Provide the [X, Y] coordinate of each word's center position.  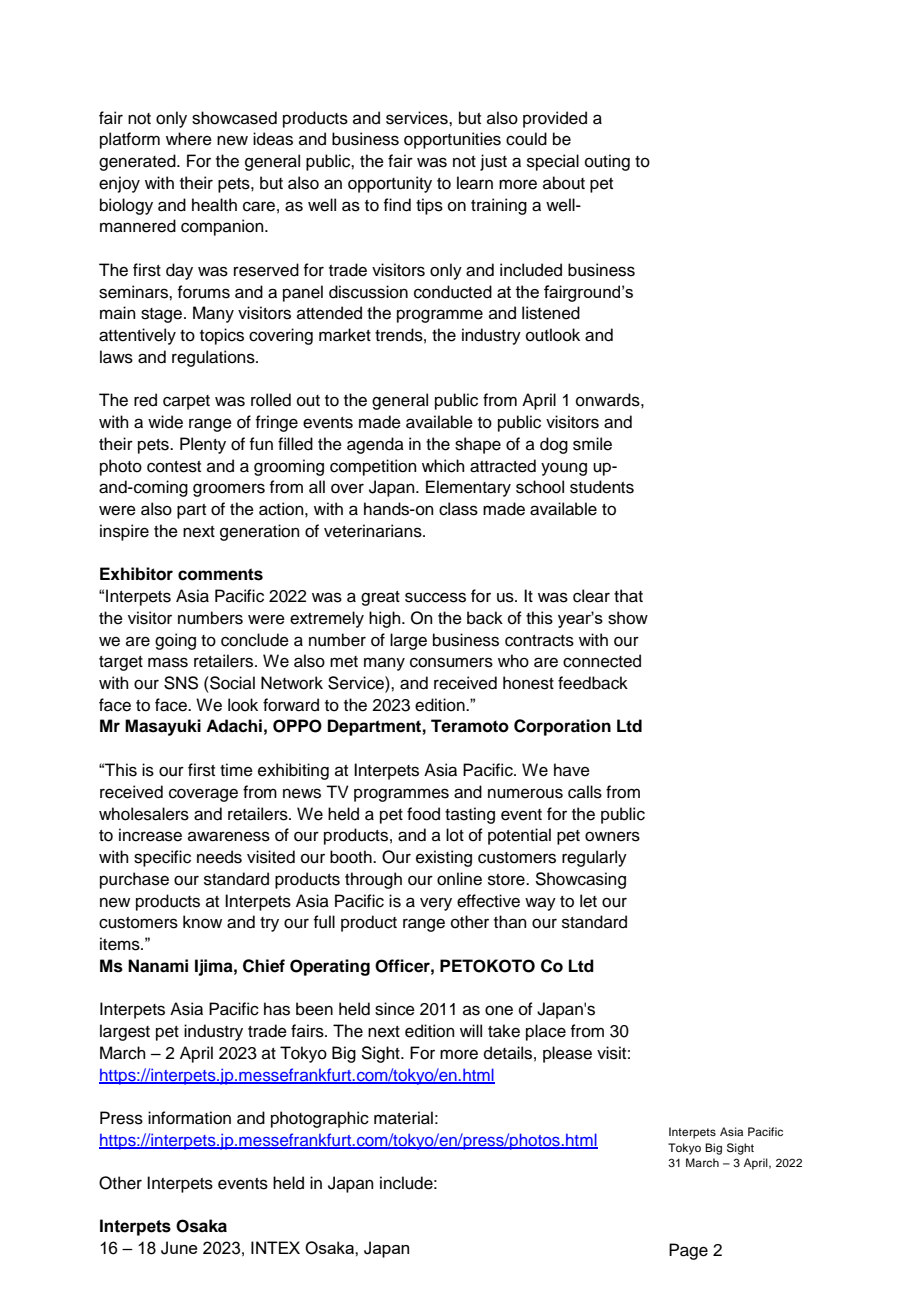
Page [688, 1251]
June [179, 1248]
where [189, 139]
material [403, 1118]
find [397, 205]
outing [607, 162]
